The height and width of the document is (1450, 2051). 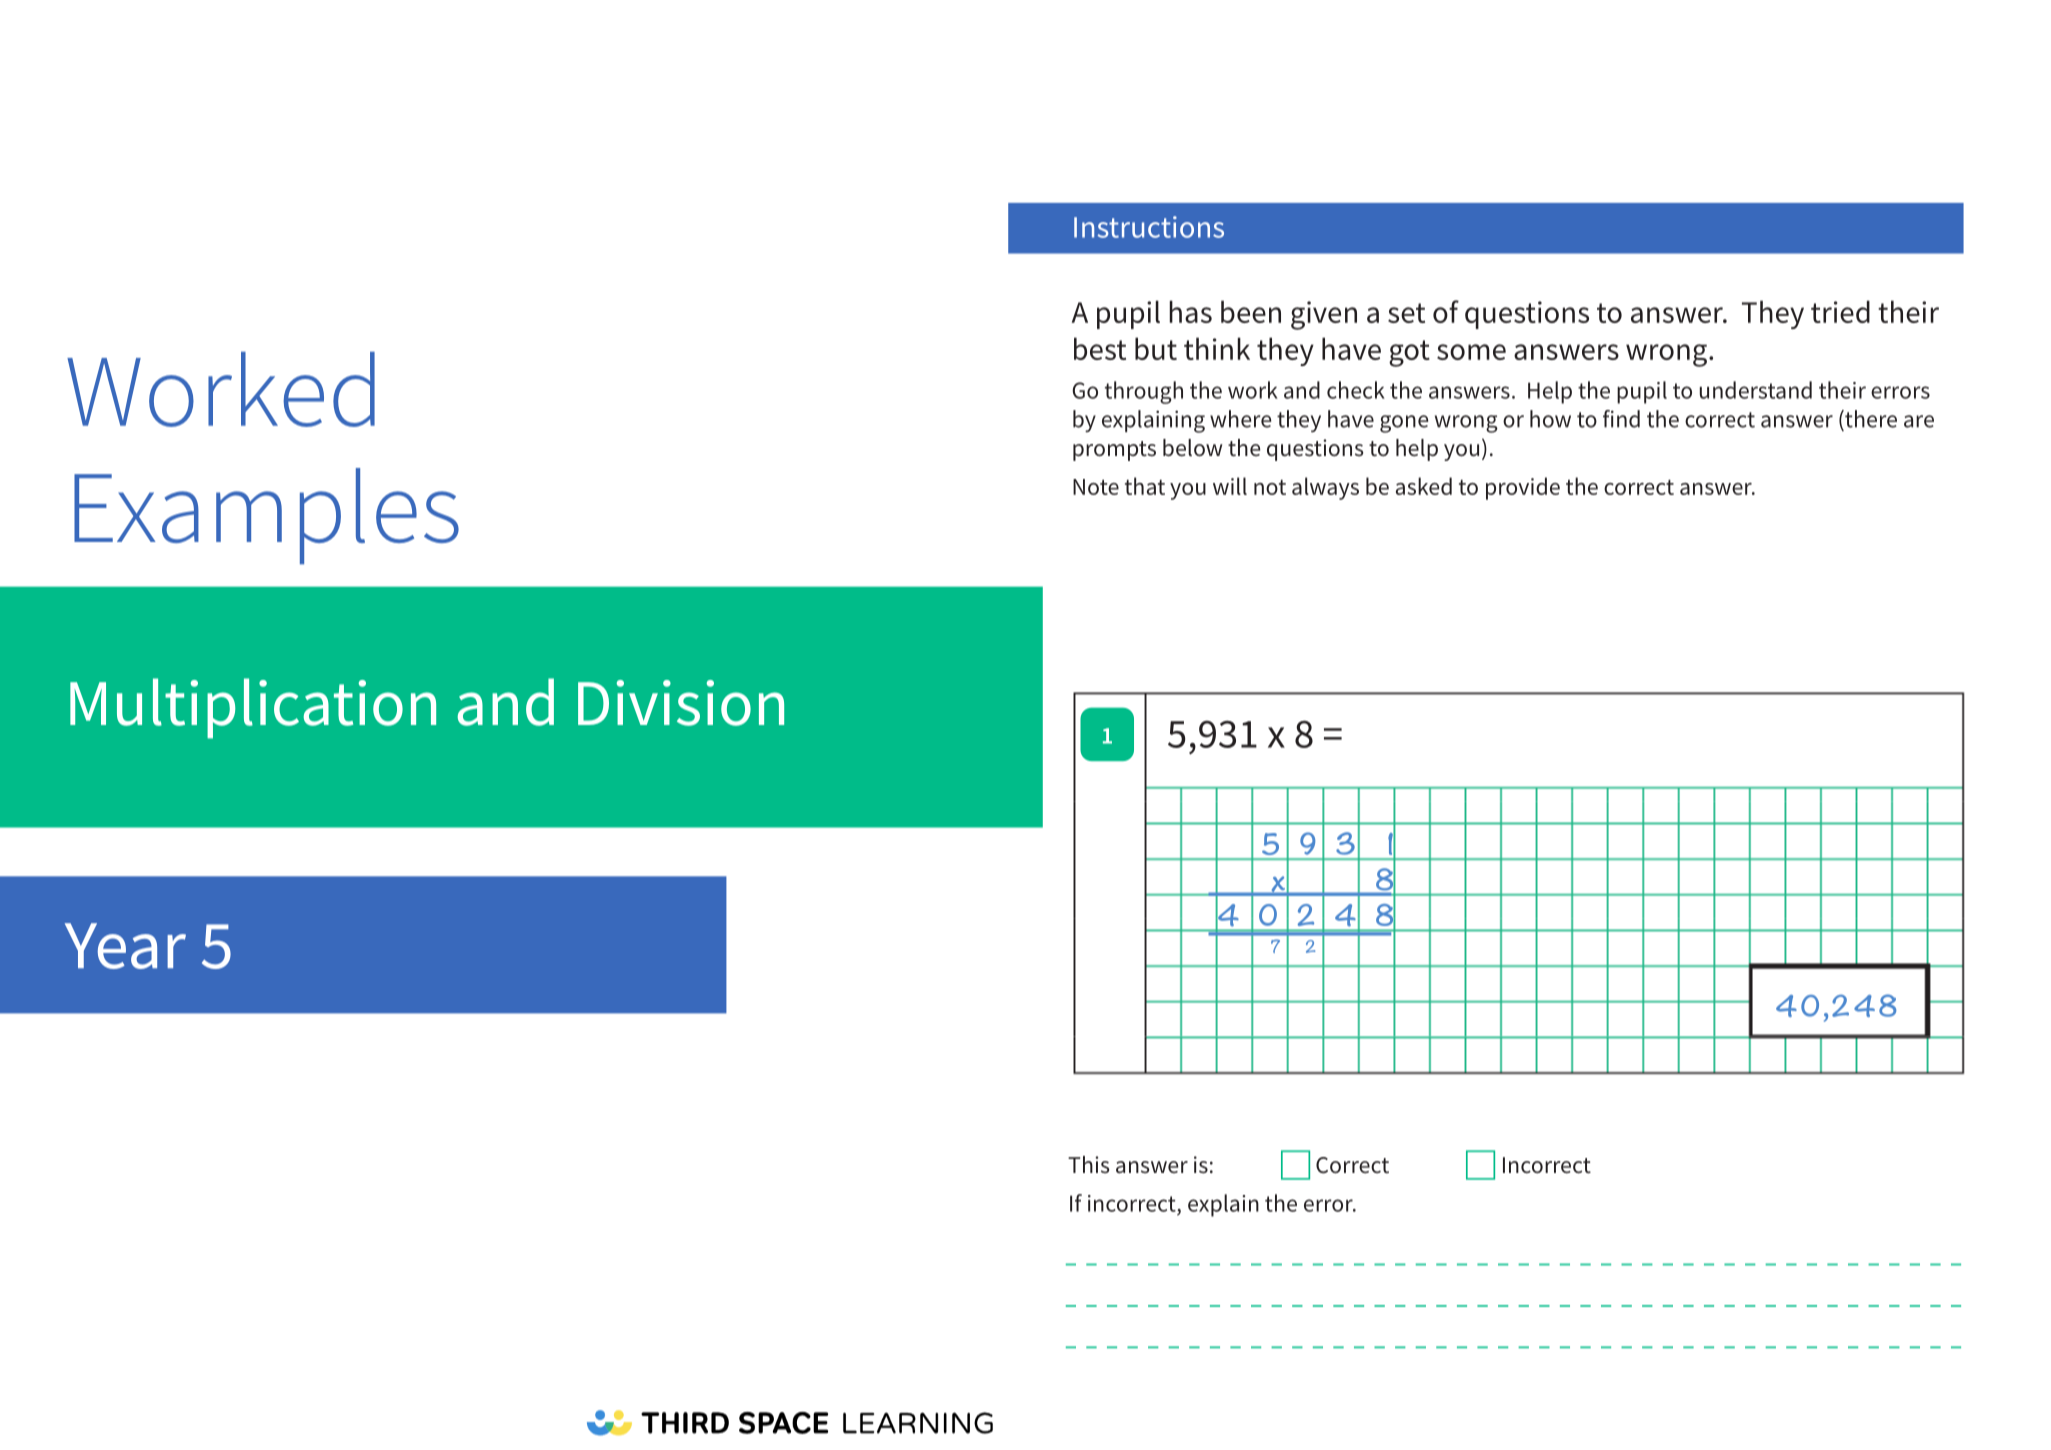 What do you see at coordinates (266, 516) in the document?
I see `Examples` at bounding box center [266, 516].
